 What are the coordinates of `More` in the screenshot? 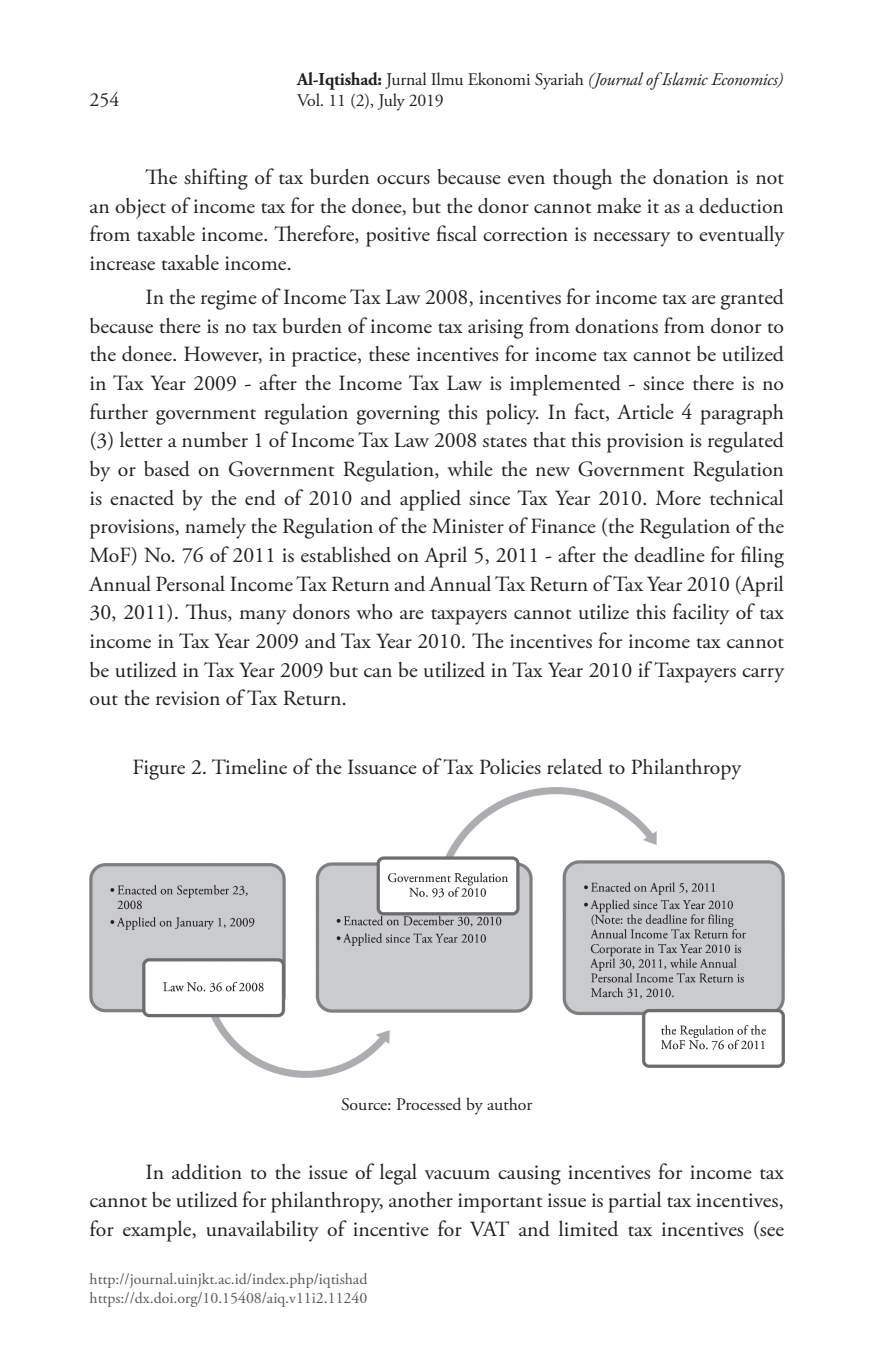 It's located at (678, 497).
